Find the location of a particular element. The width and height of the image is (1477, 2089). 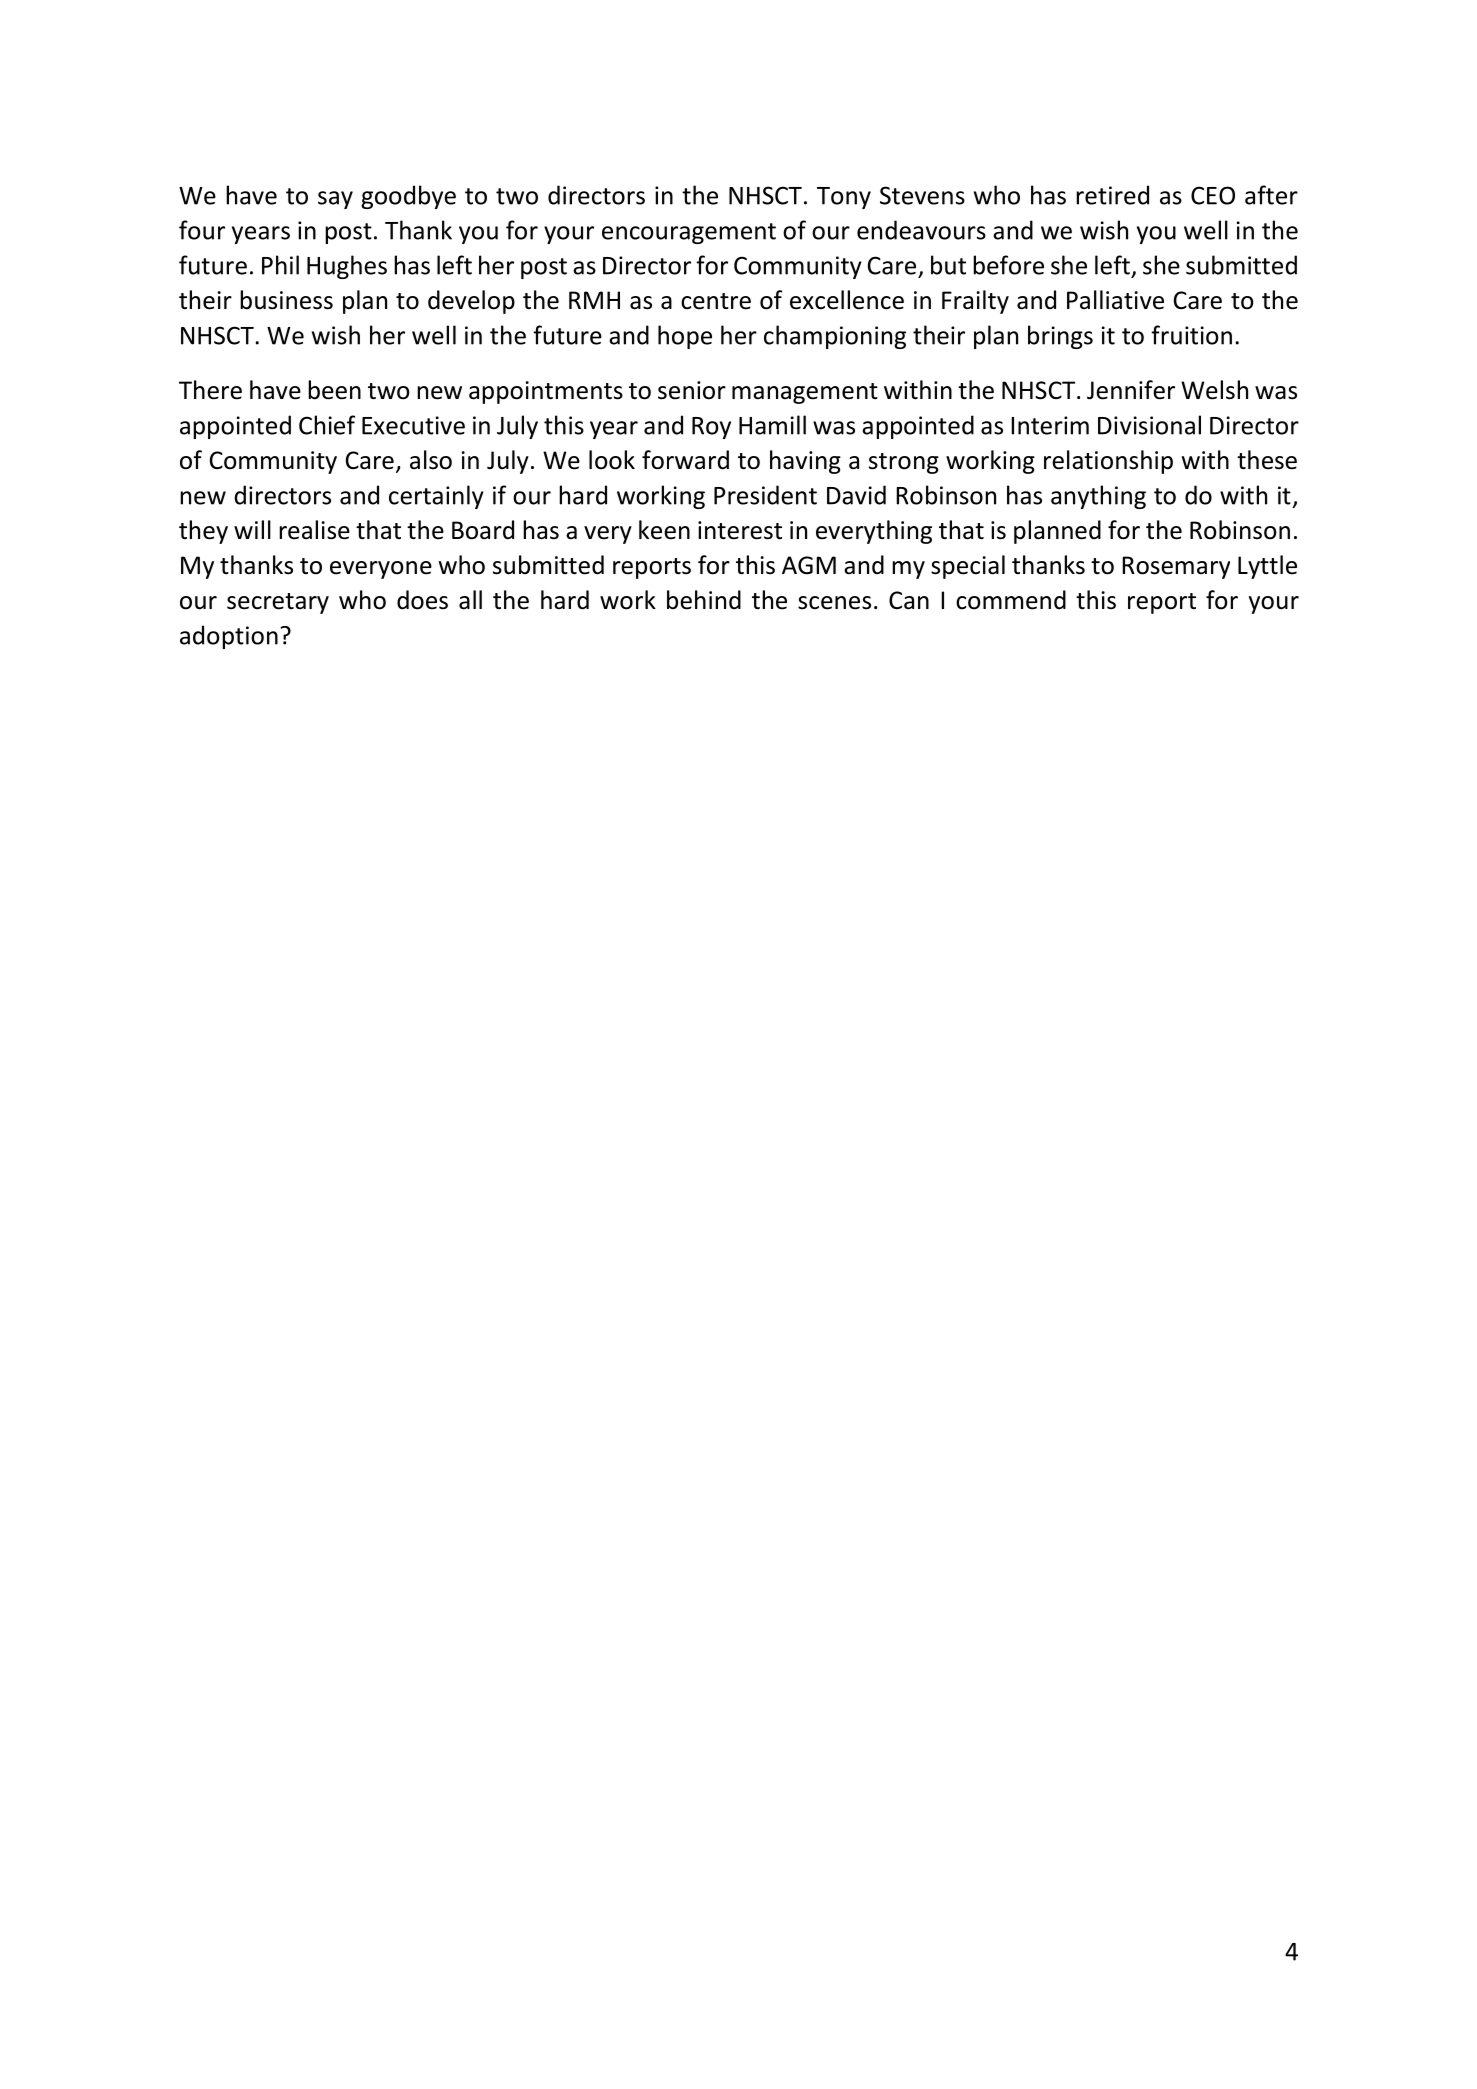

anything is located at coordinates (1098, 497).
